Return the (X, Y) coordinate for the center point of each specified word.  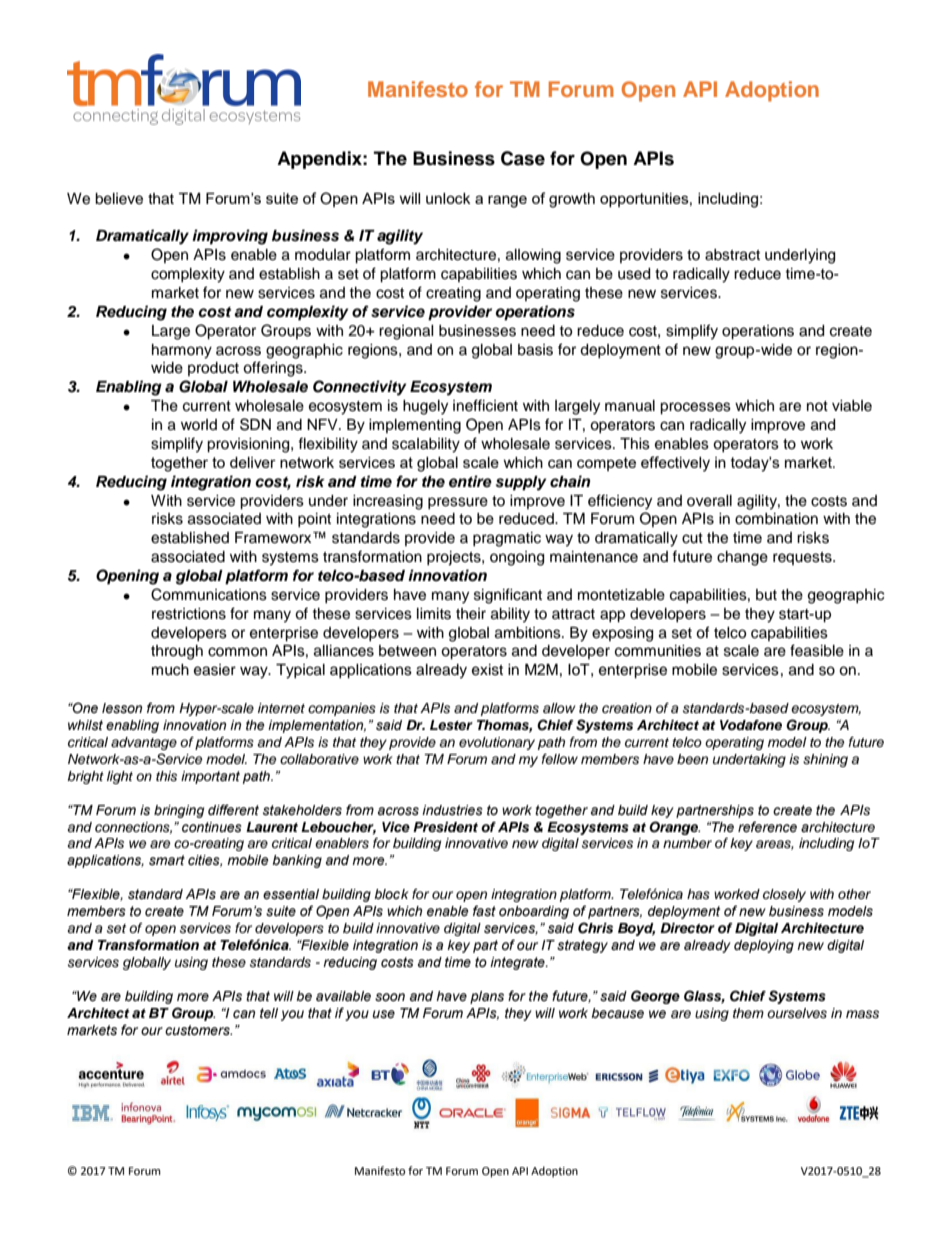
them (748, 1013)
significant (508, 596)
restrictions (189, 614)
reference (767, 827)
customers (198, 1030)
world (199, 424)
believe (119, 199)
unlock (448, 198)
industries (452, 810)
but (766, 595)
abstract (732, 255)
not (817, 406)
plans (487, 997)
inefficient (485, 405)
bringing (179, 811)
